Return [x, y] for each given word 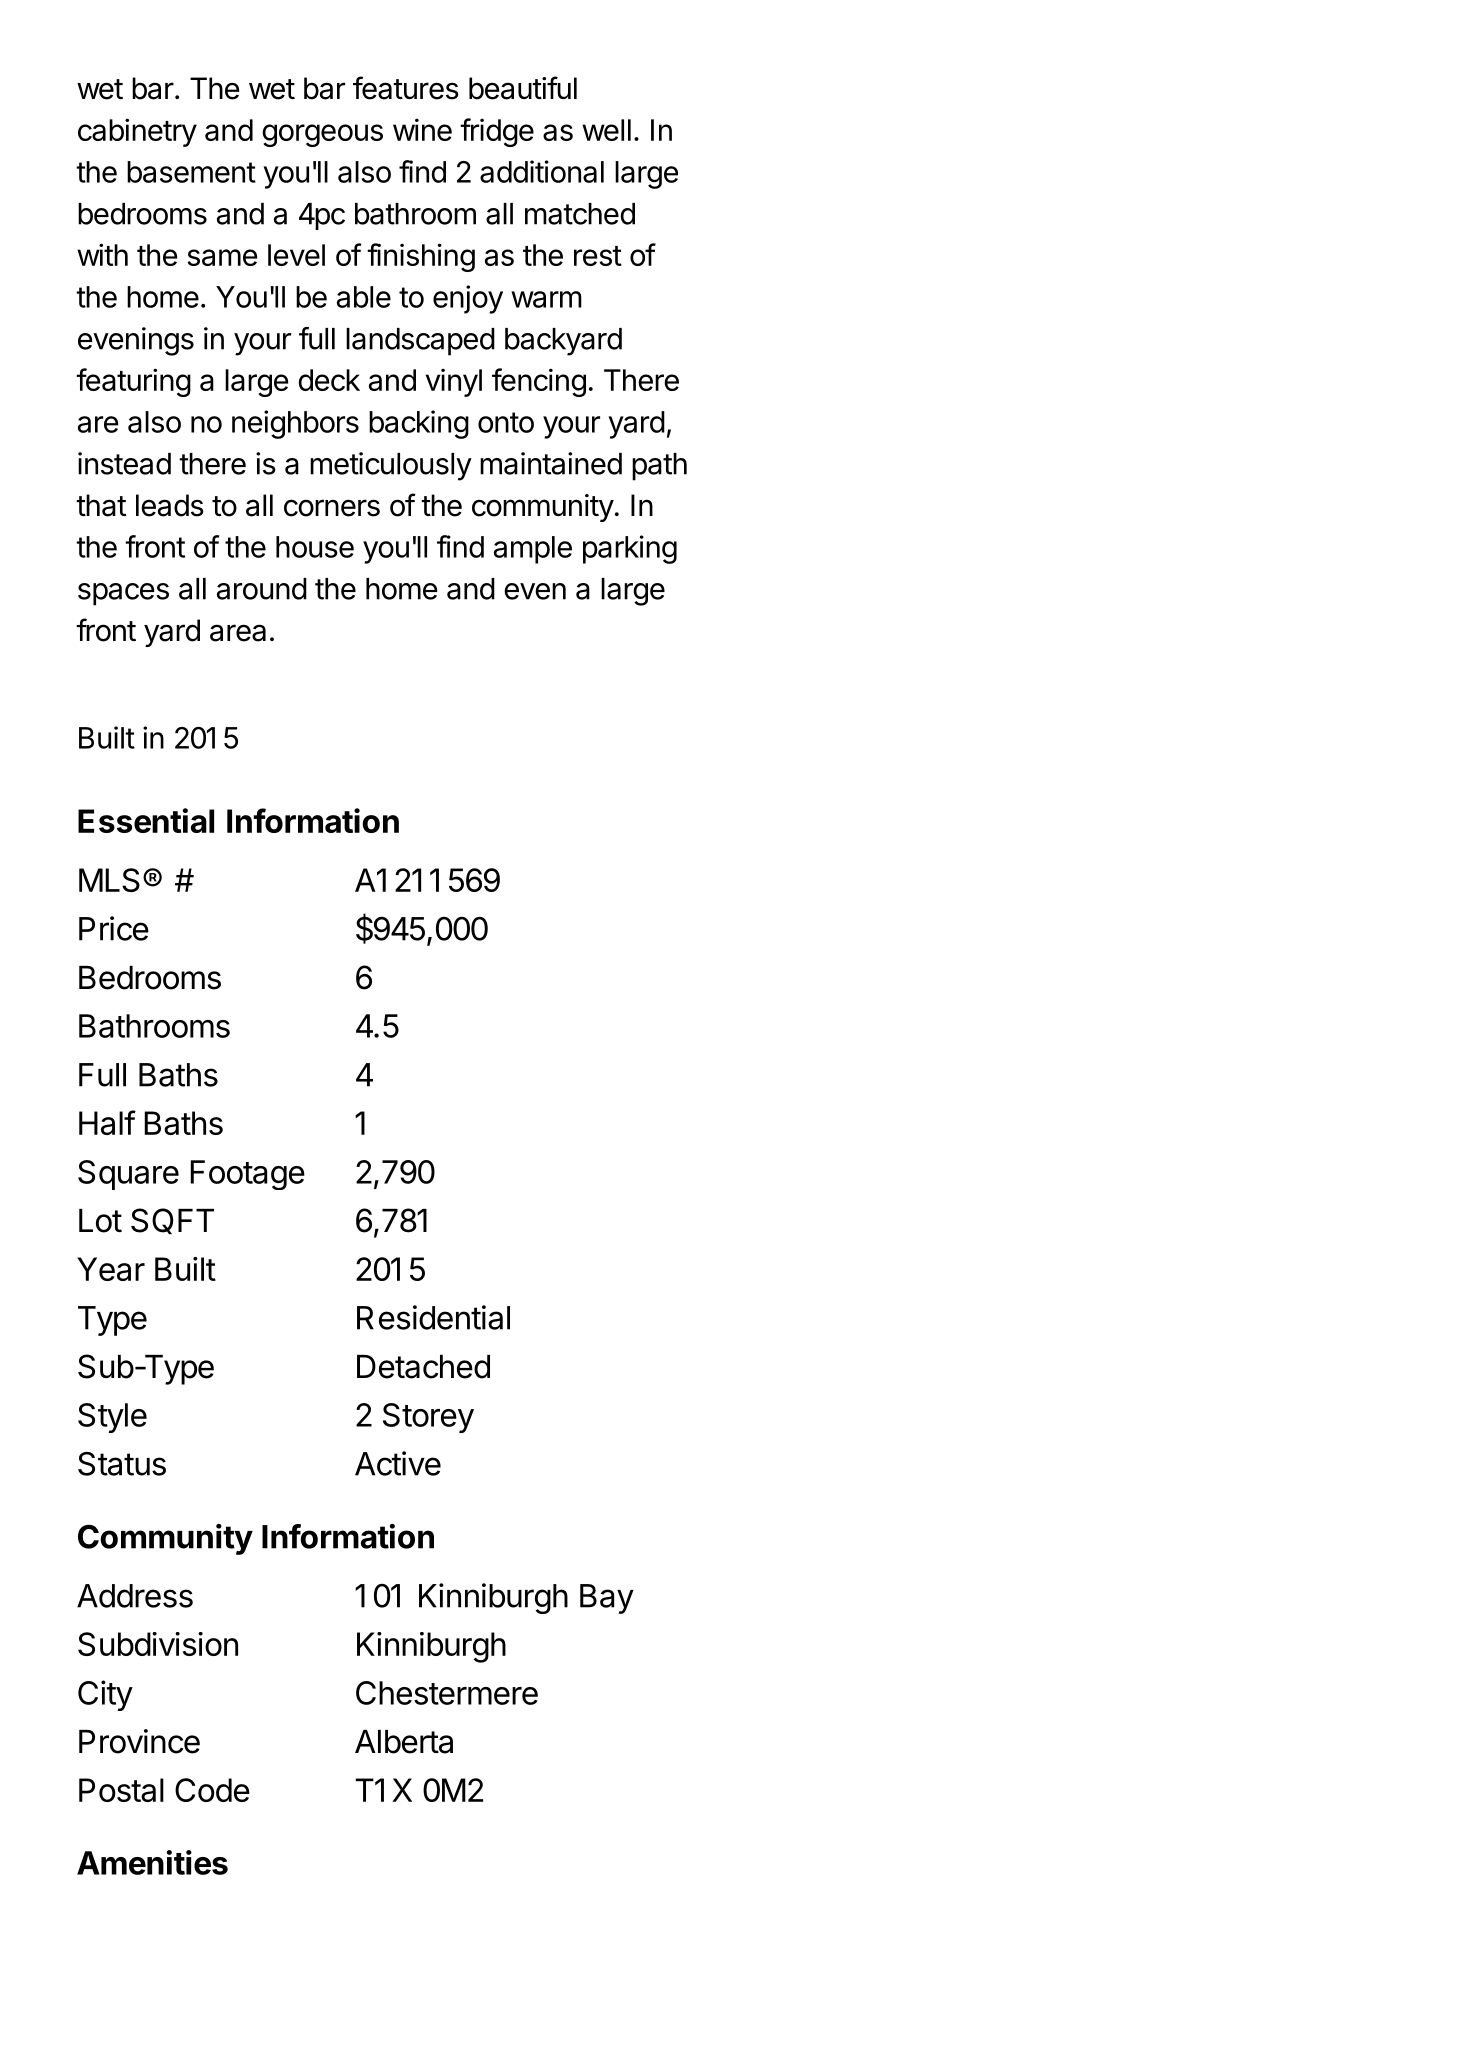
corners [332, 508]
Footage [247, 1175]
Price [114, 928]
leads [170, 505]
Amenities [152, 1862]
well [606, 130]
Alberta [404, 1742]
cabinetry [137, 132]
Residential [433, 1317]
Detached [423, 1367]
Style [112, 1418]
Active [398, 1463]
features [406, 88]
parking [630, 549]
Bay [607, 1599]
